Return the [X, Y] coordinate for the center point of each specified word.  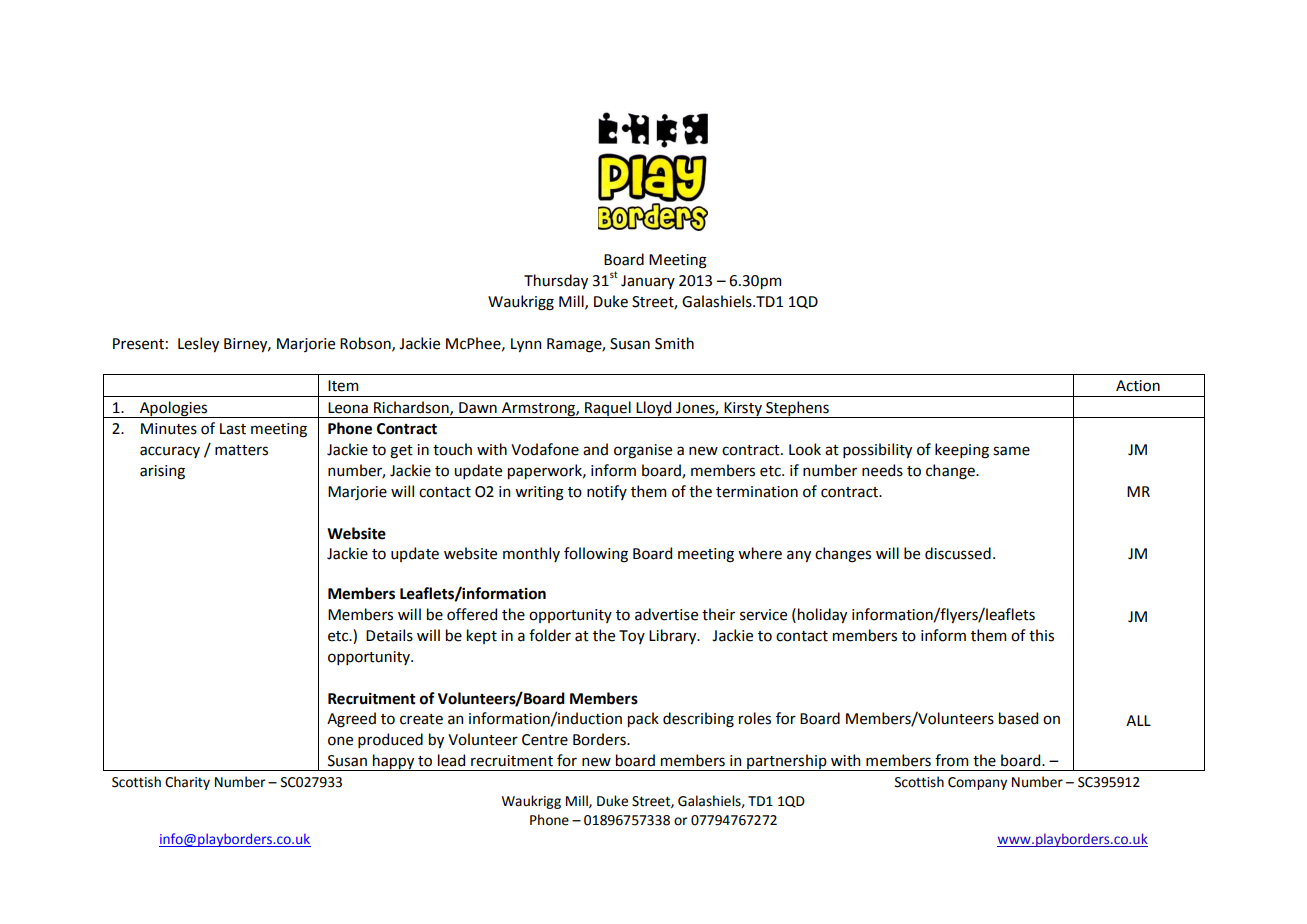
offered [472, 614]
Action [1138, 386]
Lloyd [654, 409]
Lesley [198, 344]
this [1041, 635]
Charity [187, 783]
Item [343, 386]
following [596, 555]
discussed [958, 553]
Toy [632, 637]
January [648, 282]
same [1011, 451]
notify [607, 492]
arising [162, 472]
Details [389, 635]
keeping [962, 451]
